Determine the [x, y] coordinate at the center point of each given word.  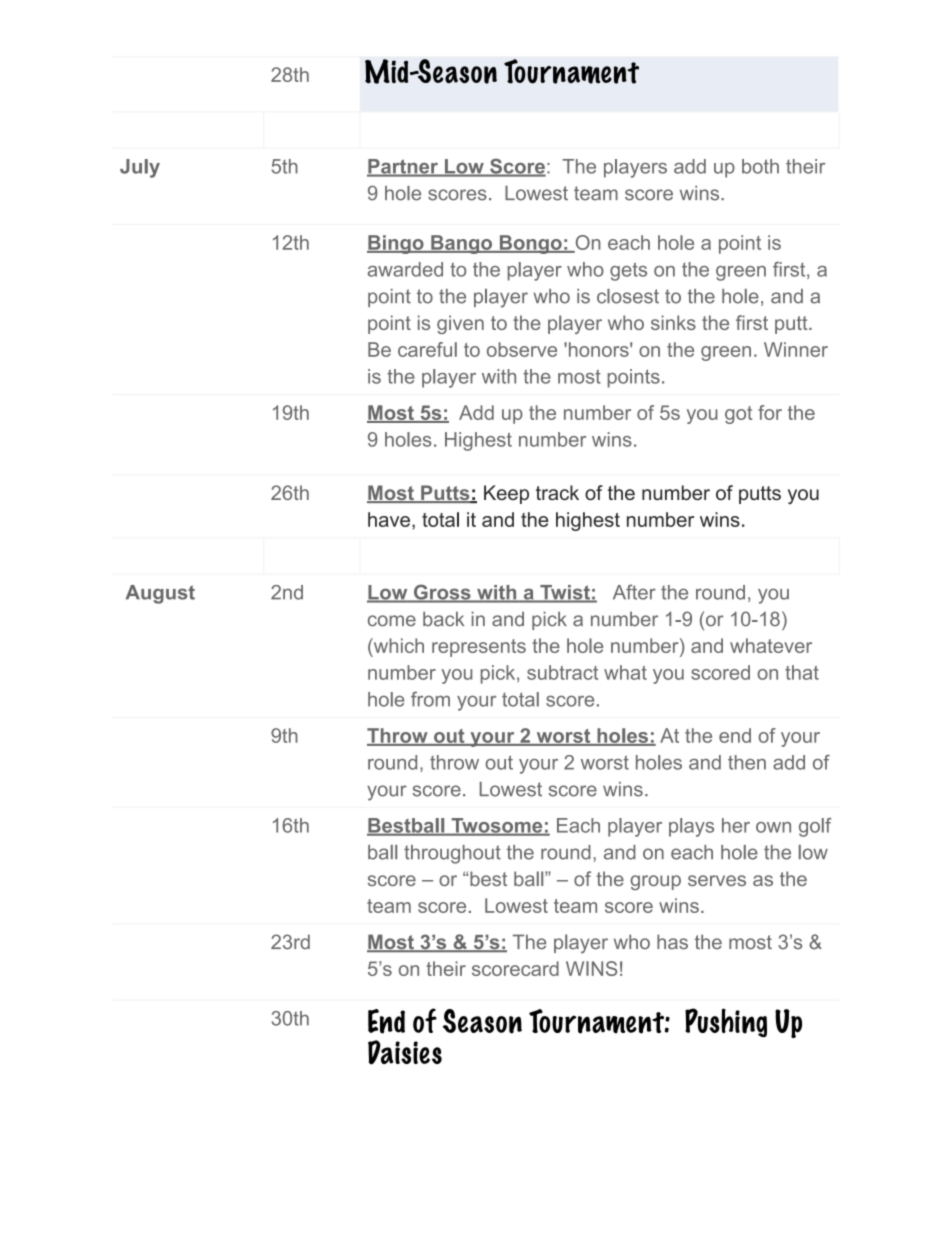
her [736, 825]
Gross [442, 593]
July [140, 168]
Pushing [726, 1023]
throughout [452, 854]
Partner [403, 167]
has [672, 942]
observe [522, 349]
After [634, 592]
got [738, 415]
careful [427, 349]
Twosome [497, 826]
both [760, 166]
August [160, 594]
